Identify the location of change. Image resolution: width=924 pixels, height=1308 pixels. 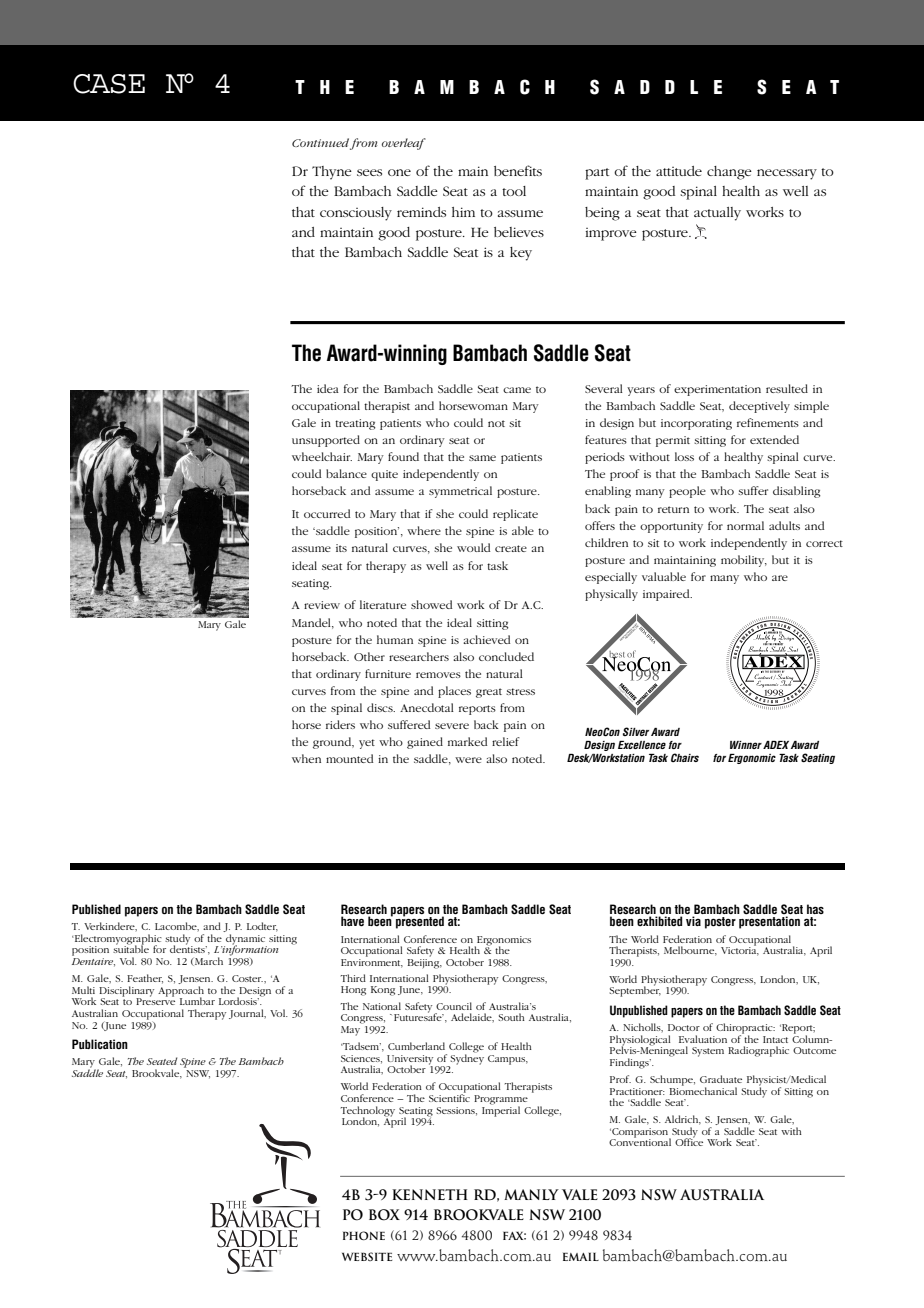
(729, 173).
